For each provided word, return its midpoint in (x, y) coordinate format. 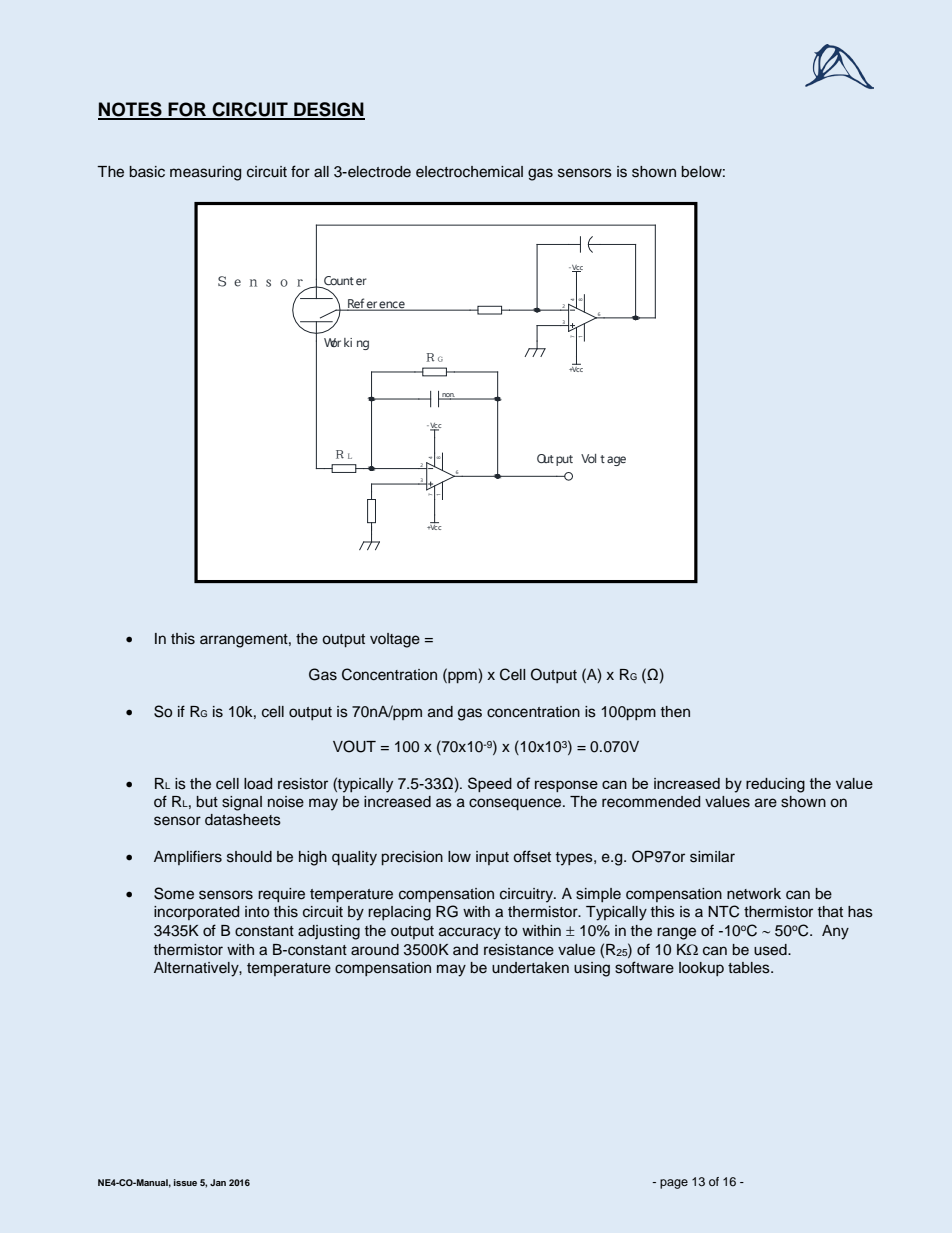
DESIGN (328, 110)
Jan (218, 1182)
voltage (395, 640)
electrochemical (469, 172)
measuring (205, 173)
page (674, 1184)
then (675, 711)
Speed (490, 784)
